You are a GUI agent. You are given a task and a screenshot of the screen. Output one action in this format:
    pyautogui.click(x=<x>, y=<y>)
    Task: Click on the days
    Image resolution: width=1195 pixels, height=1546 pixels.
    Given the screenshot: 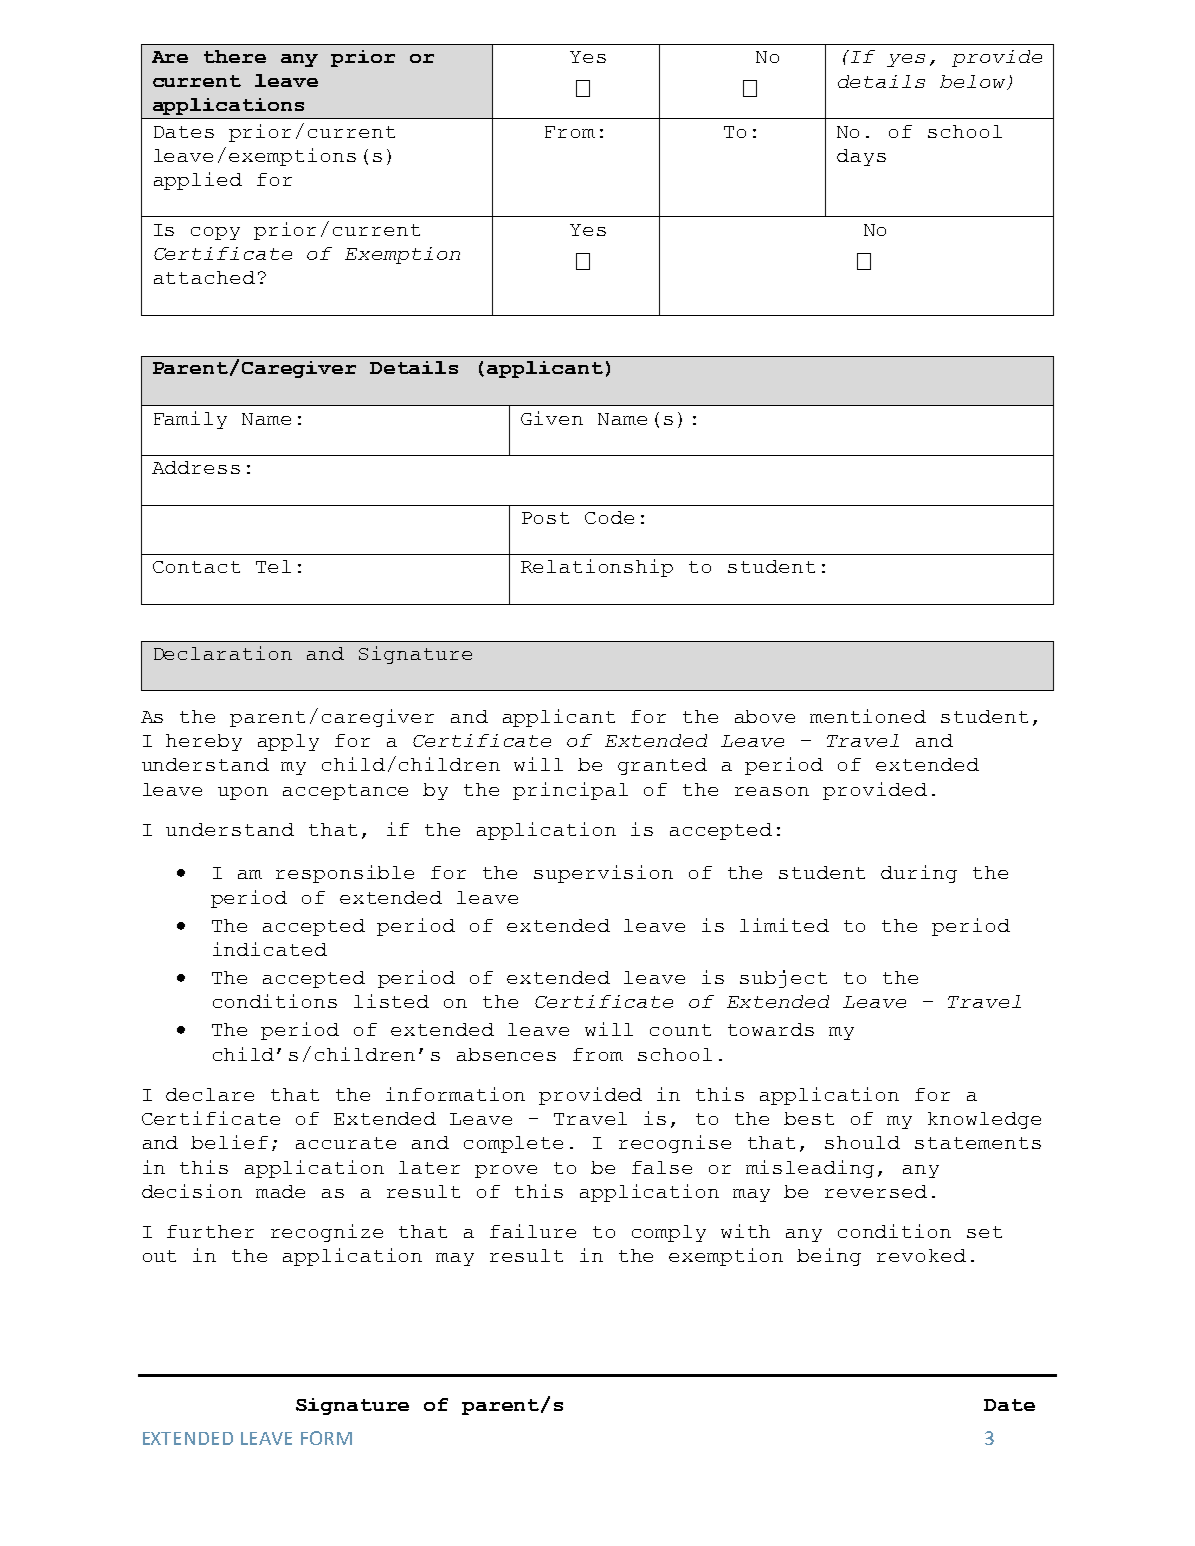 What is the action you would take?
    pyautogui.click(x=861, y=157)
